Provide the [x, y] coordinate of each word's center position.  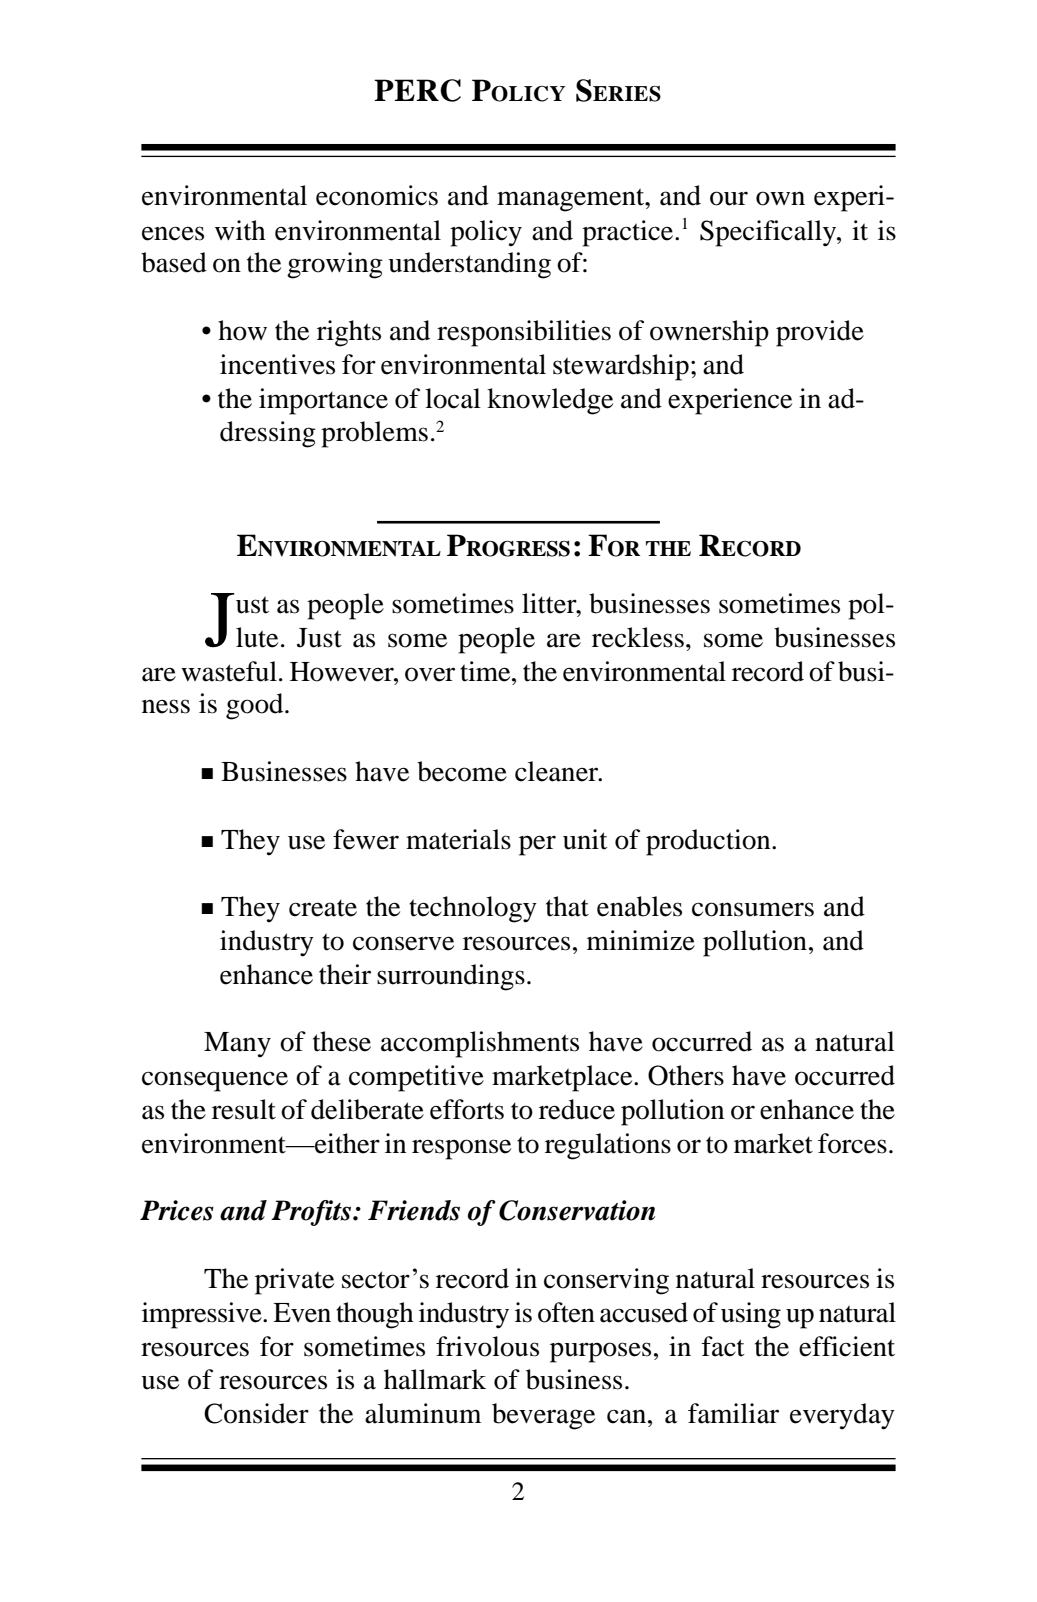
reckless [638, 637]
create [323, 908]
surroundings [451, 977]
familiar [733, 1413]
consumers [753, 909]
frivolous [487, 1346]
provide [820, 333]
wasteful [229, 671]
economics [377, 195]
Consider [256, 1413]
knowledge [550, 401]
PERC [417, 90]
